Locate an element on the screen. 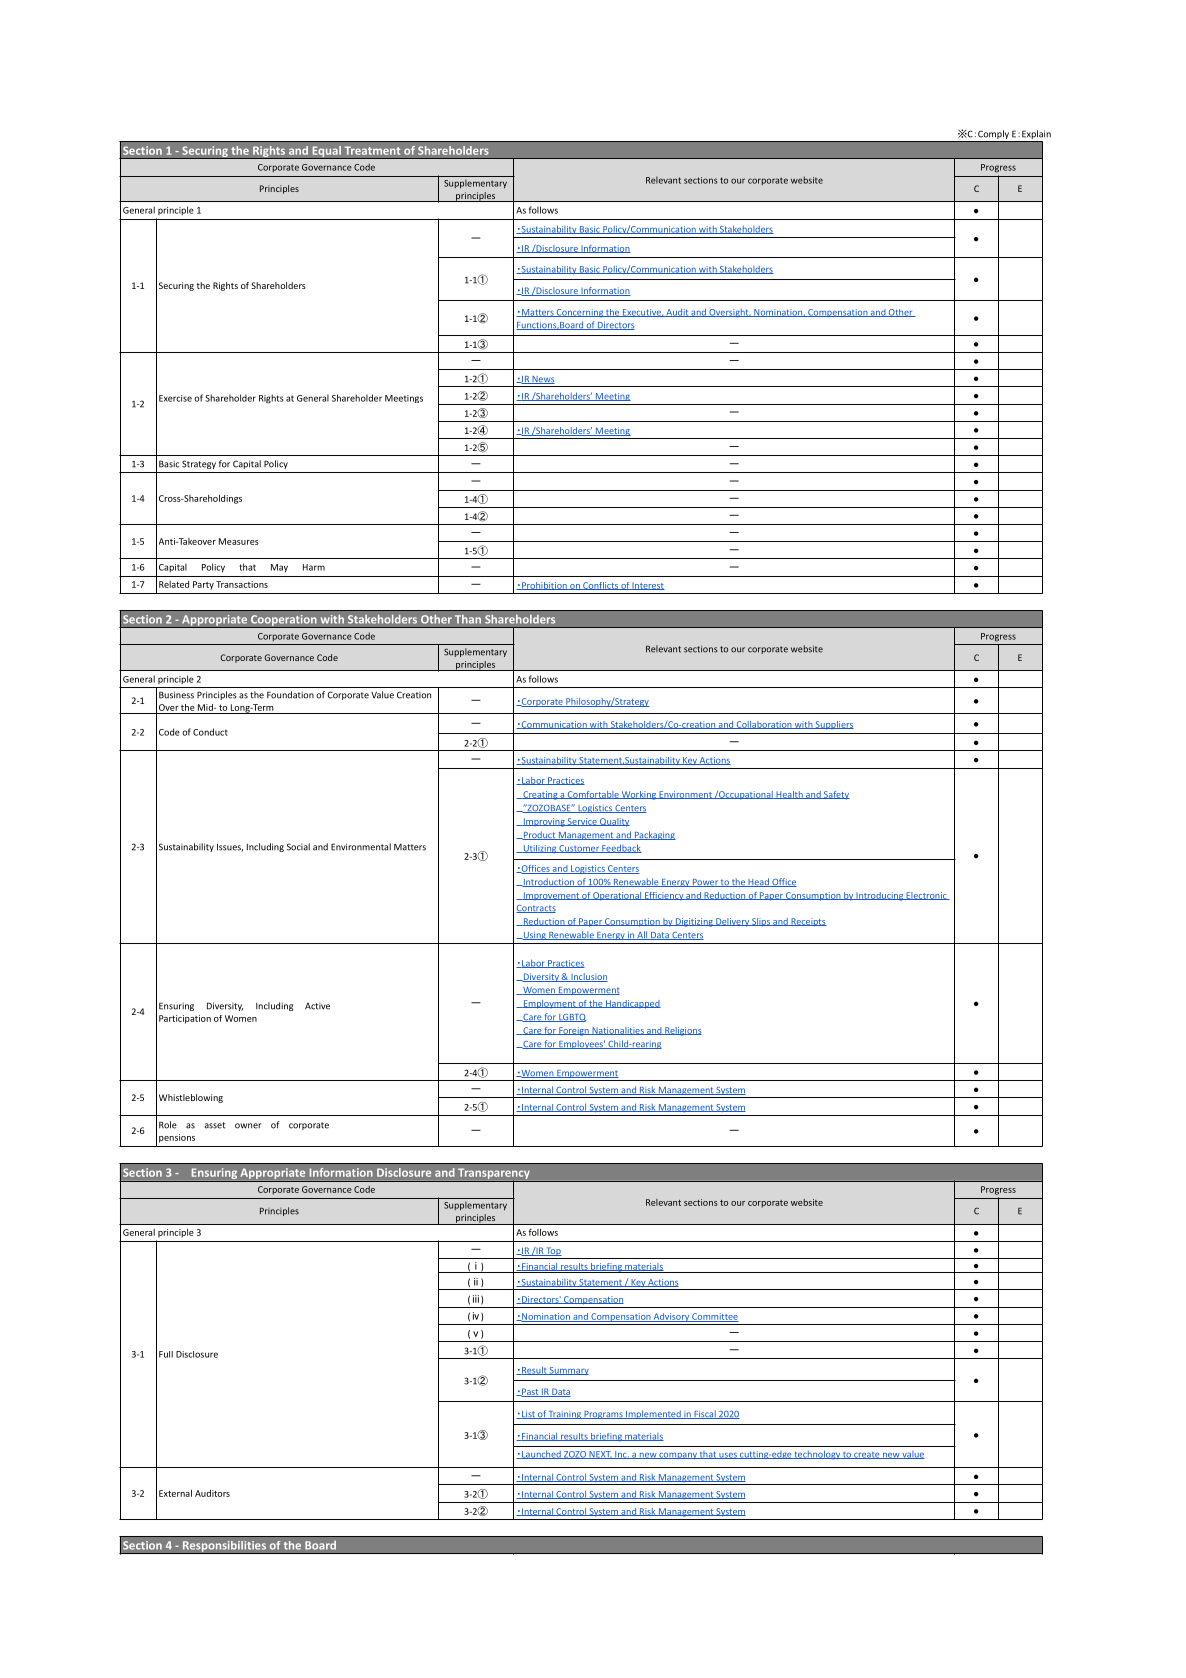 The image size is (1186, 1678). Concerning is located at coordinates (580, 313).
